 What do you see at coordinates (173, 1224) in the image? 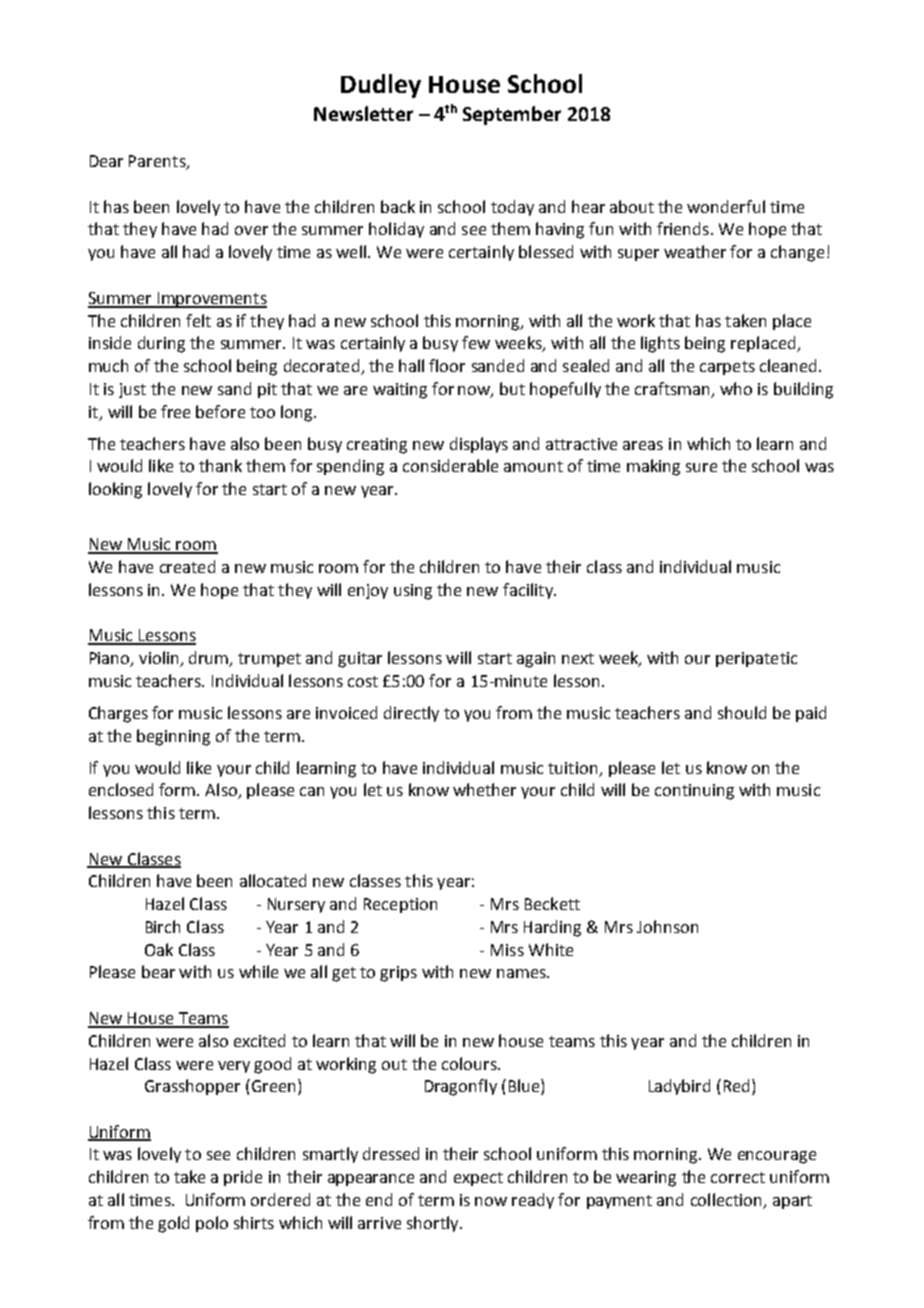
I see `gold` at bounding box center [173, 1224].
